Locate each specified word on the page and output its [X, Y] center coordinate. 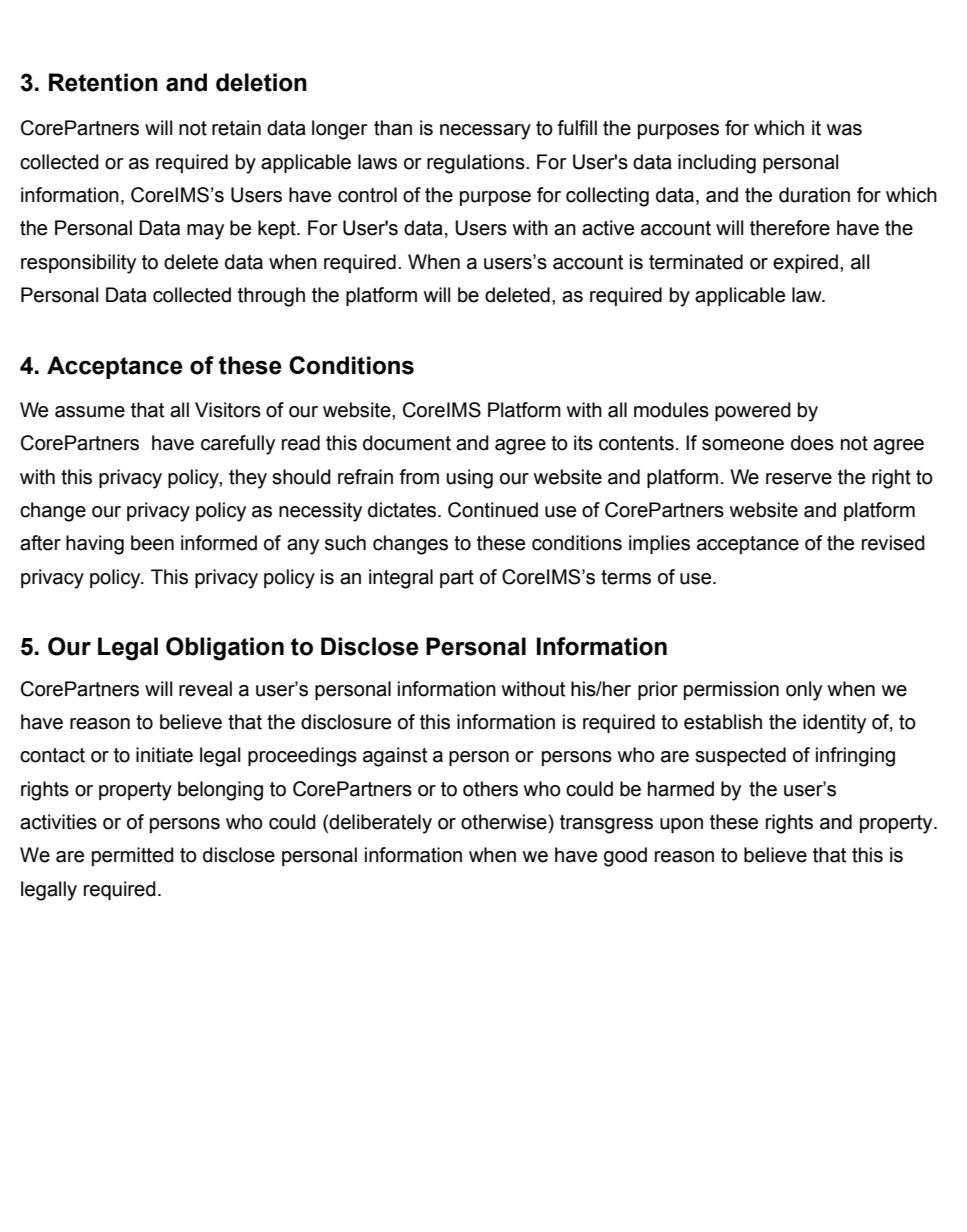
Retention [103, 82]
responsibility [78, 264]
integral [401, 579]
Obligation [225, 649]
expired [805, 263]
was [844, 130]
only [804, 691]
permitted [133, 856]
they [248, 479]
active [608, 228]
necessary [485, 132]
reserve [799, 479]
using [470, 479]
